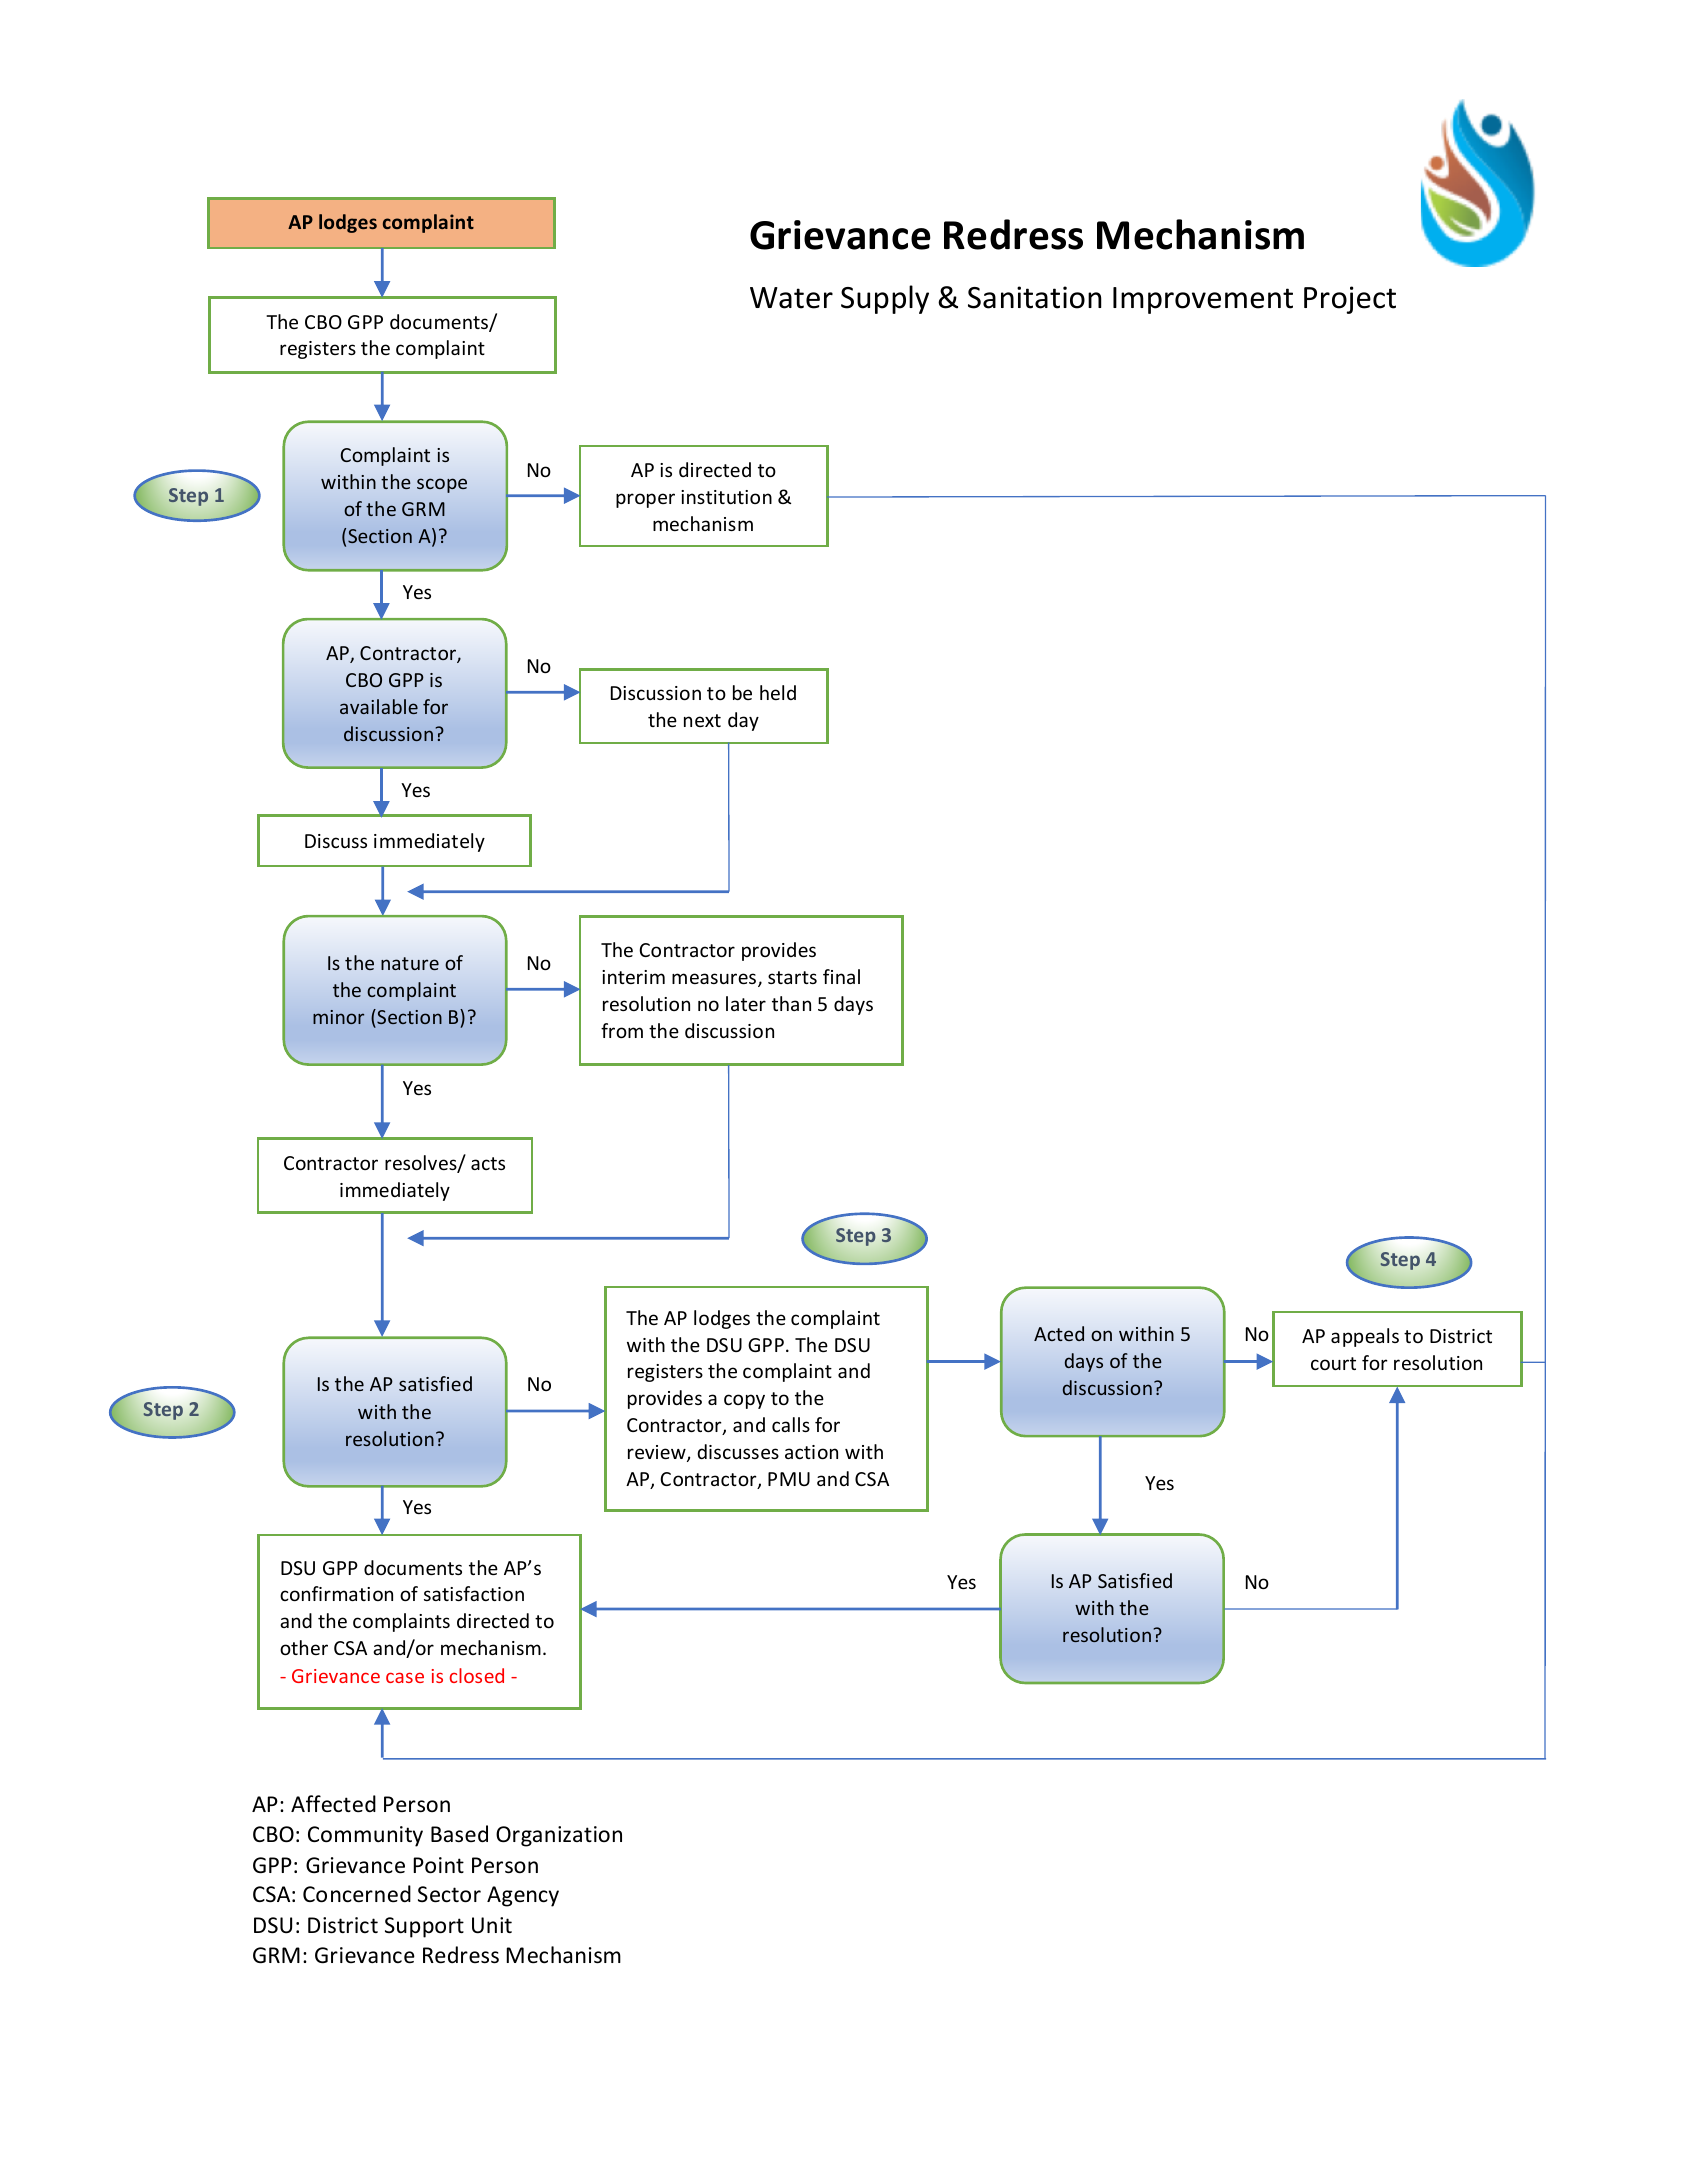 This screenshot has height=2178, width=1683. Describe the element at coordinates (791, 1003) in the screenshot. I see `than` at that location.
